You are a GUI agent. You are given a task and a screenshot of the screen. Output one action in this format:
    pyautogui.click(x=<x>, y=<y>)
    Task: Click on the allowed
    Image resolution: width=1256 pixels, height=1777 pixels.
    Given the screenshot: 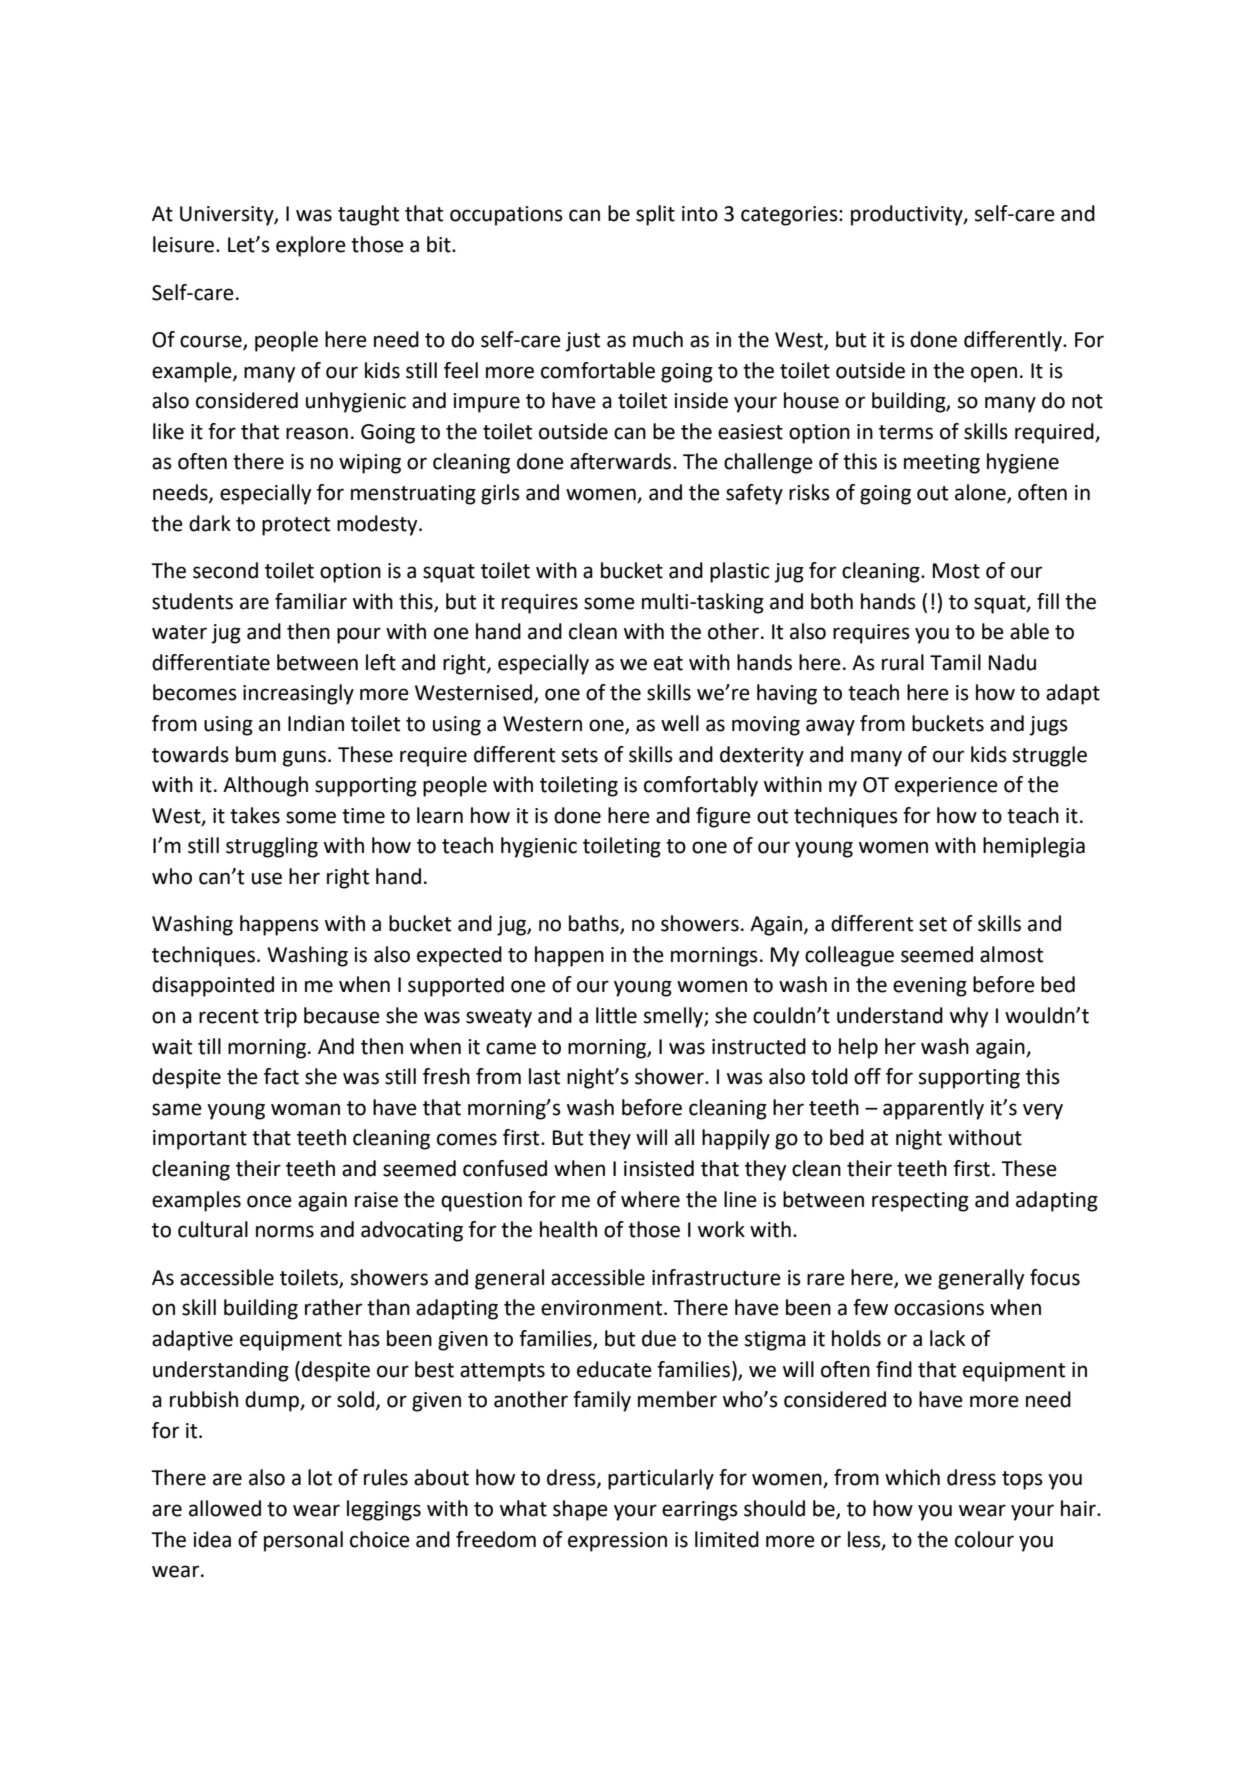 What is the action you would take?
    pyautogui.click(x=225, y=1508)
